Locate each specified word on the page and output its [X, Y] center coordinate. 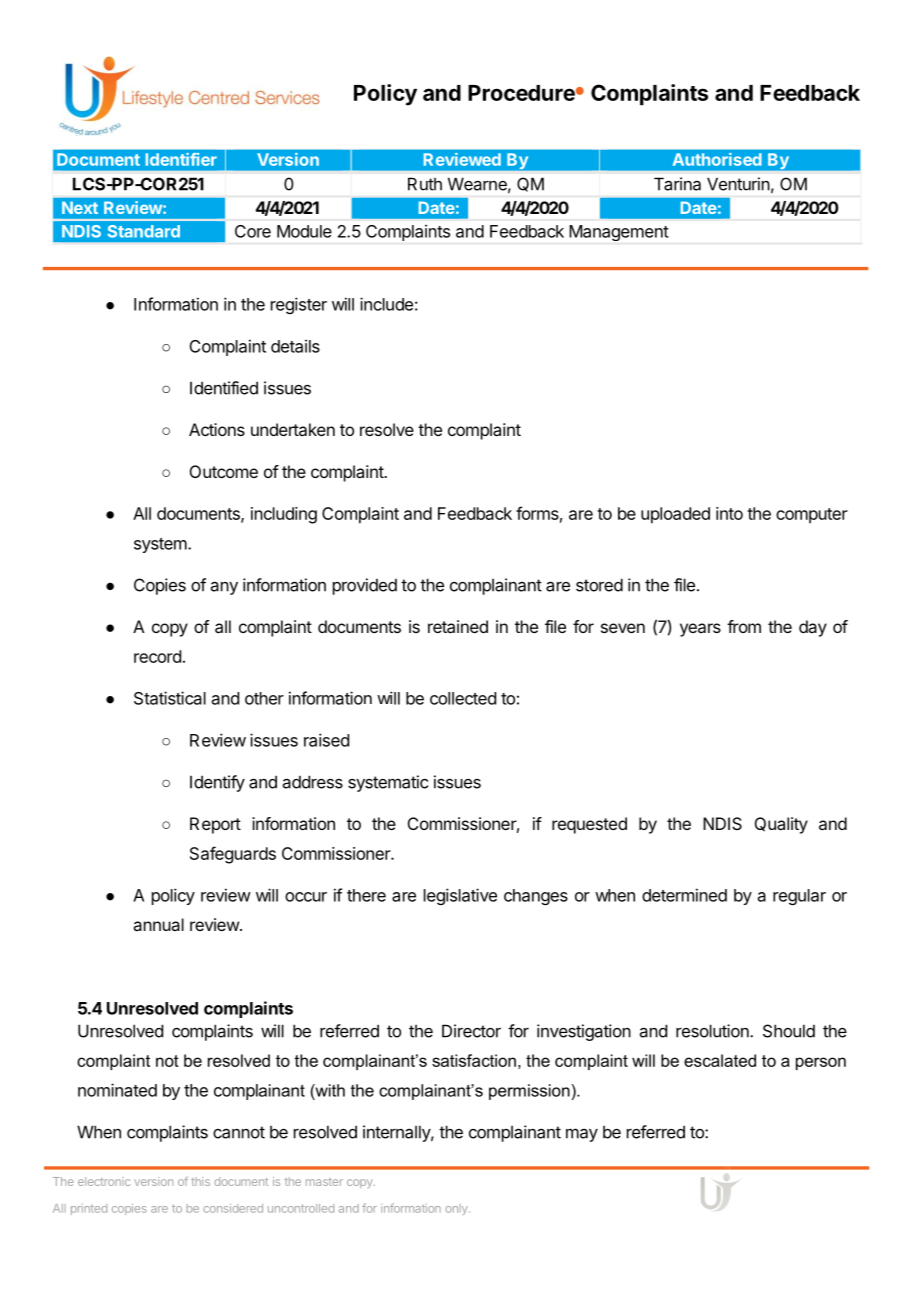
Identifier [181, 159]
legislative [460, 896]
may [582, 1135]
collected [463, 698]
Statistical [170, 698]
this [200, 1181]
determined [684, 895]
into [729, 513]
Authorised [717, 159]
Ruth [425, 184]
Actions [217, 429]
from [744, 626]
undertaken [293, 429]
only [457, 1209]
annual [158, 924]
